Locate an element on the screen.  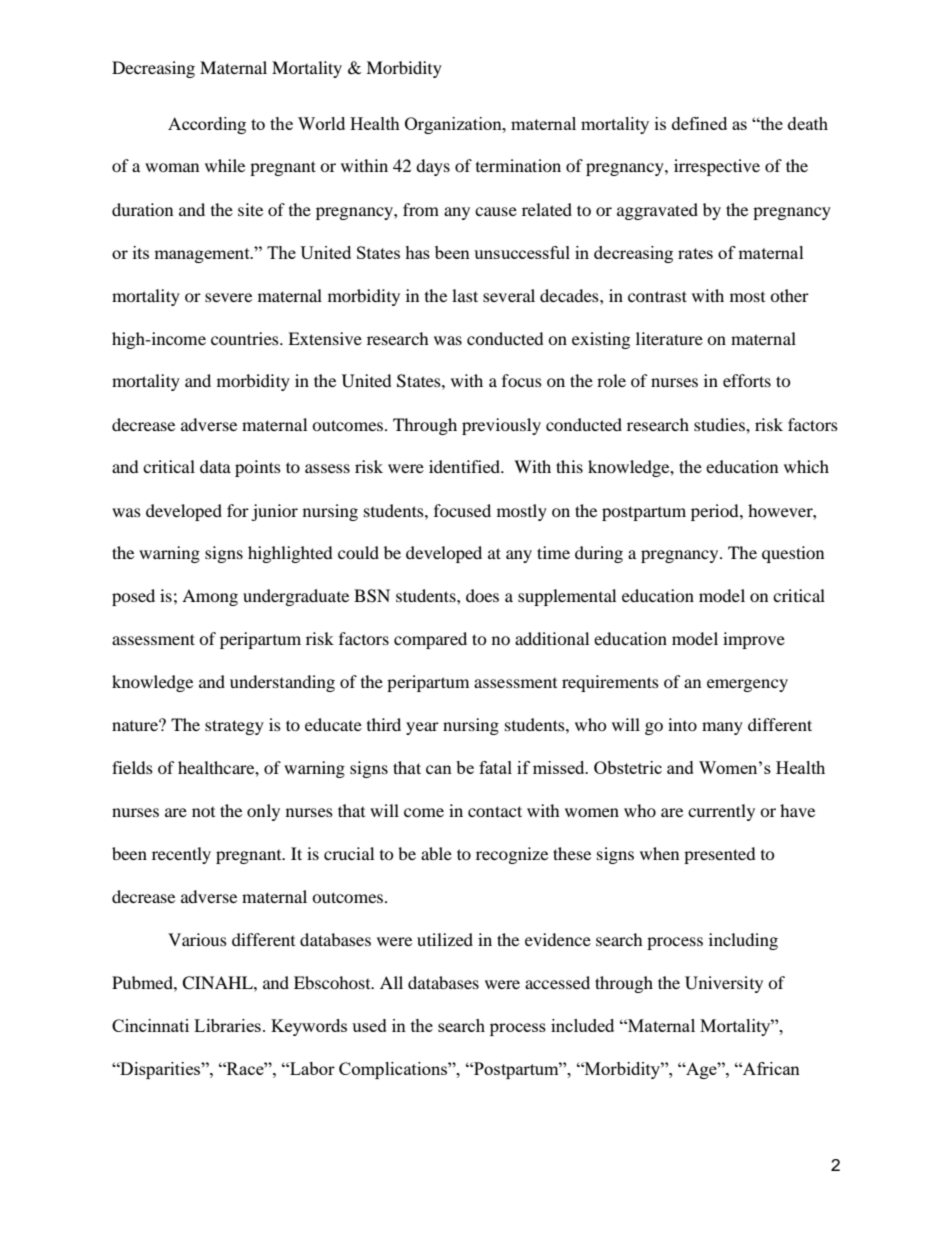
not is located at coordinates (203, 812).
